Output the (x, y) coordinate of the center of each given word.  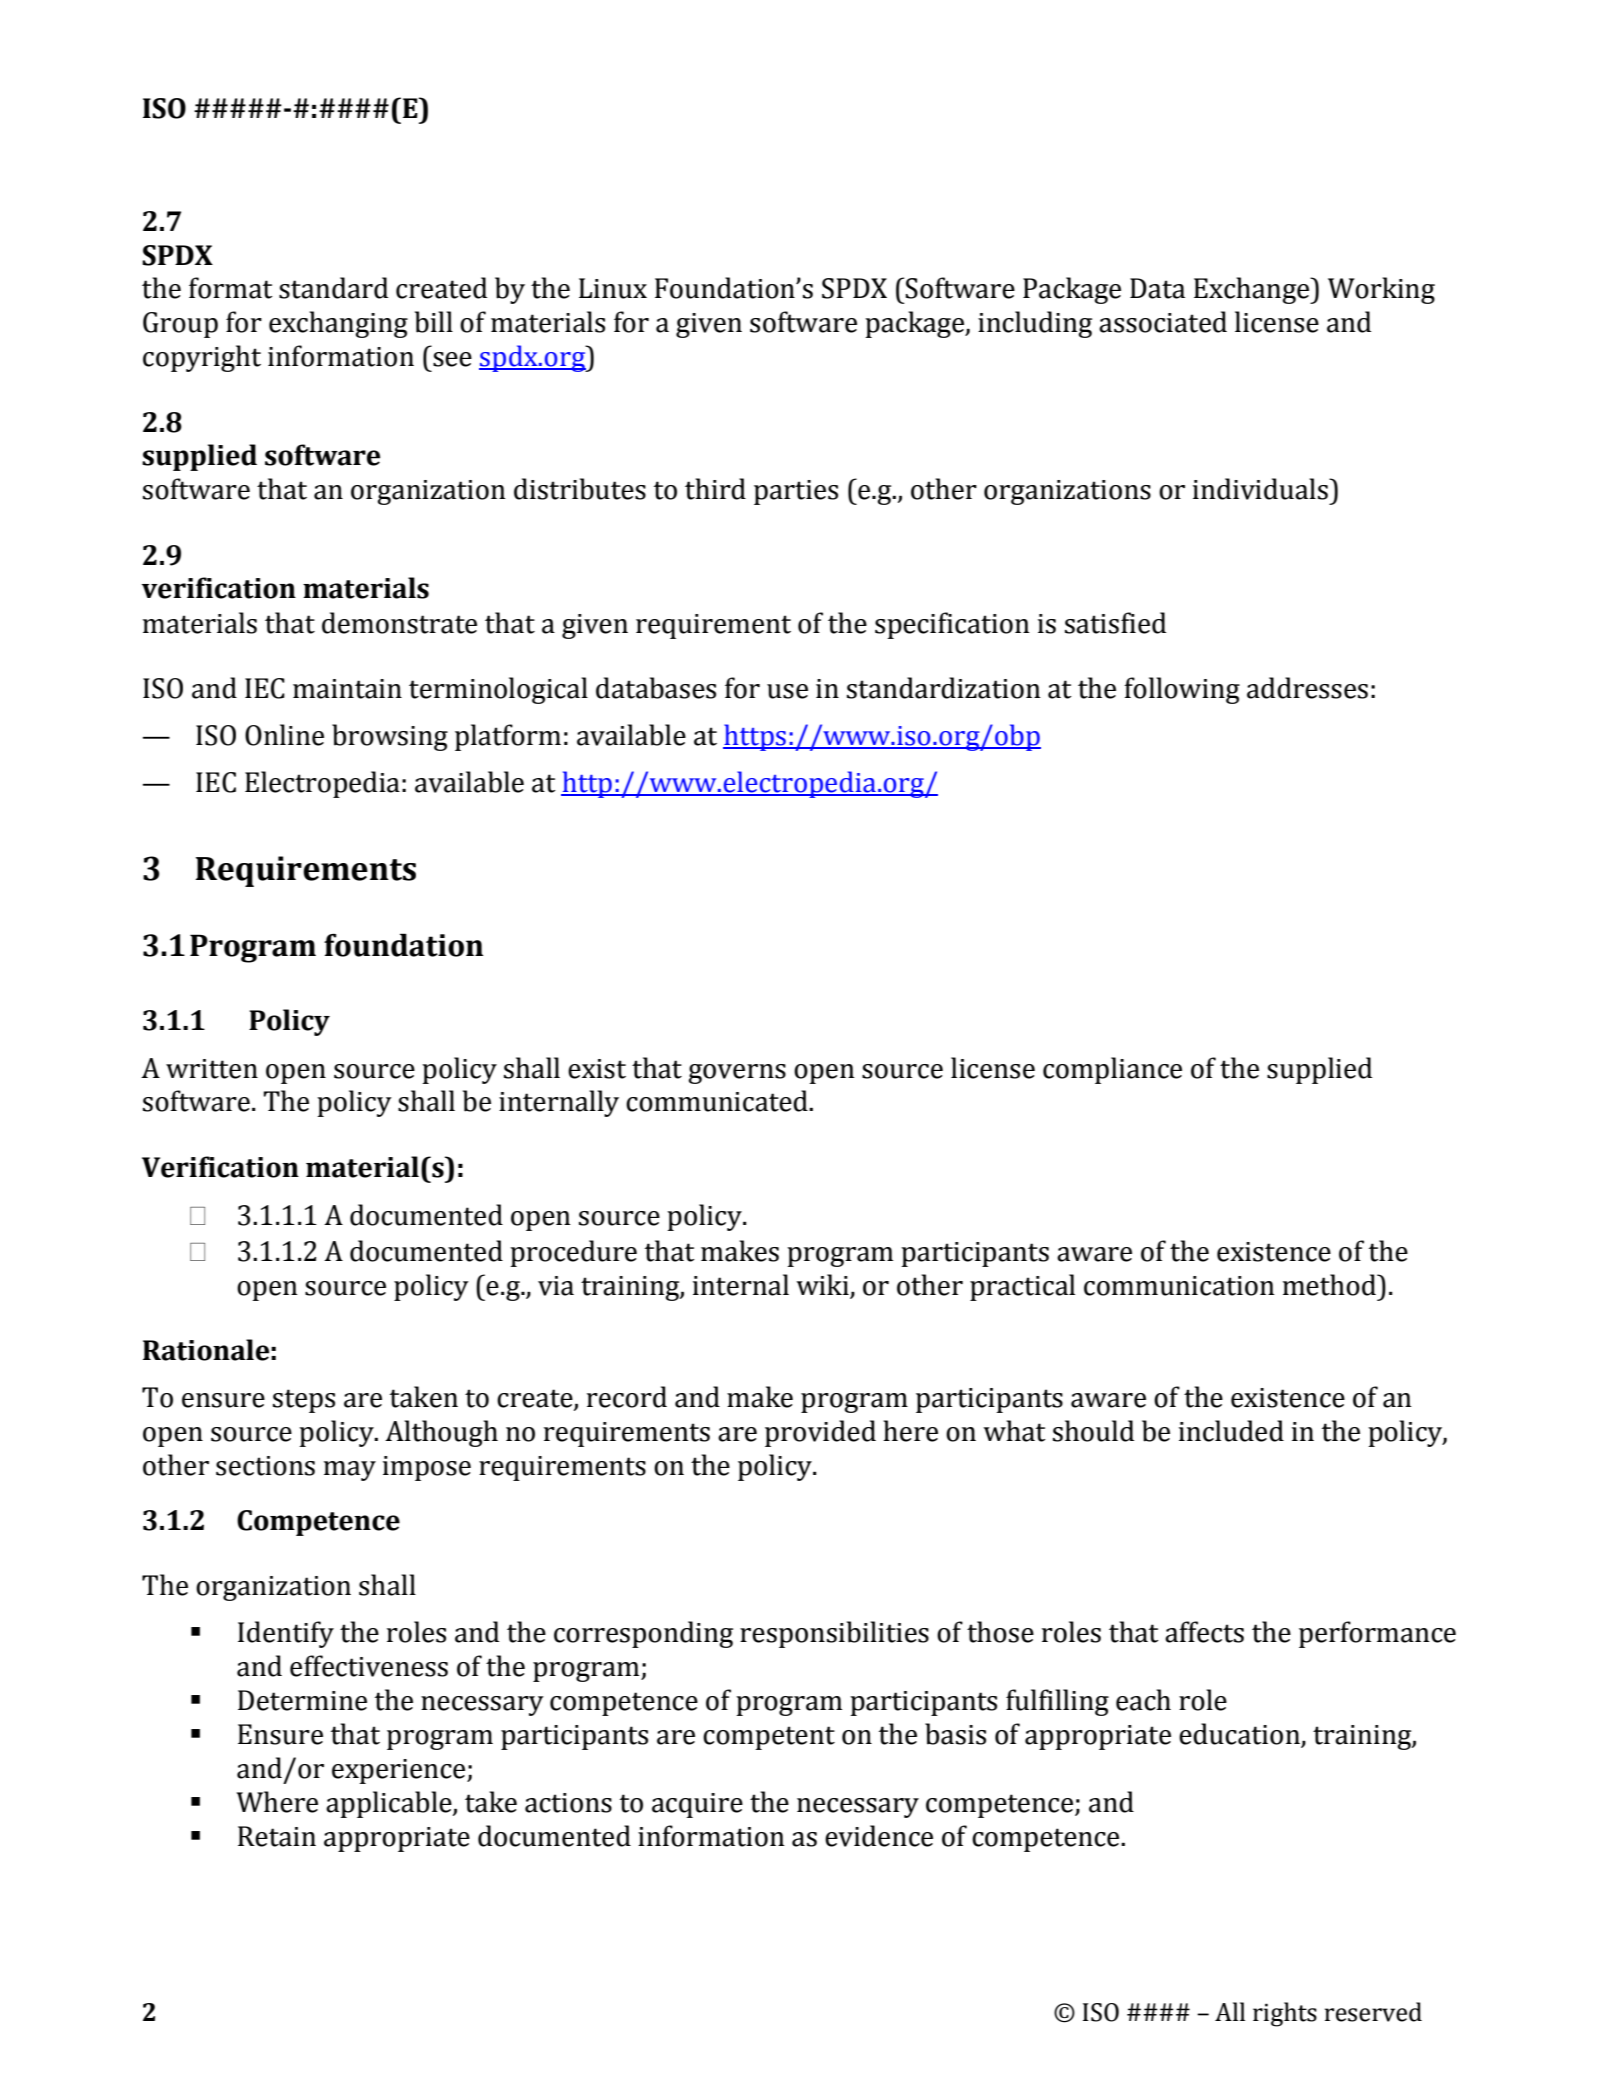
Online (284, 735)
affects (1204, 1632)
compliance (1112, 1070)
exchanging (338, 324)
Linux (613, 288)
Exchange (1253, 290)
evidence (879, 1836)
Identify (286, 1634)
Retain (277, 1836)
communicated (718, 1101)
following (1182, 690)
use (787, 691)
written (212, 1069)
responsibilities (834, 1634)
